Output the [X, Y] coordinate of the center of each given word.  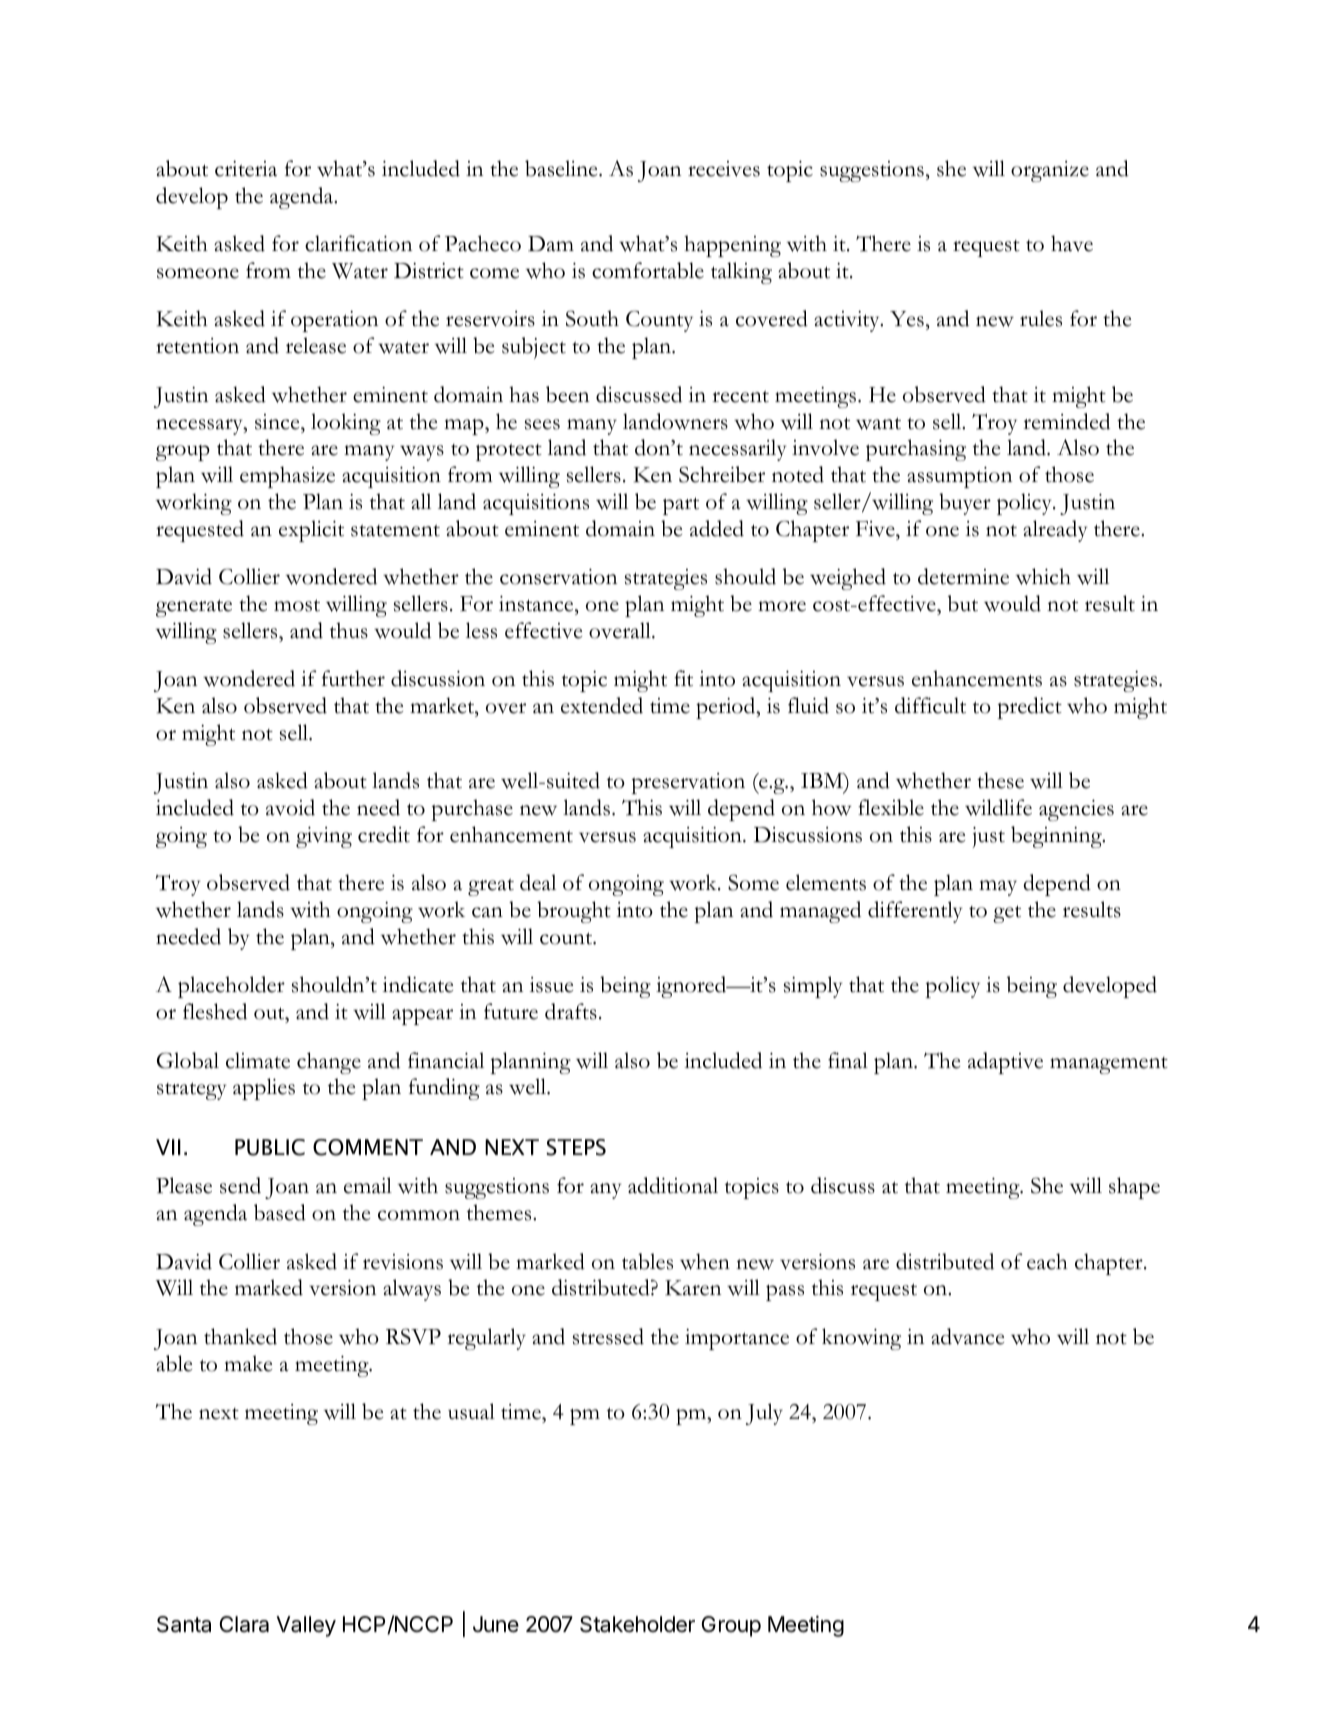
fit [683, 678]
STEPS [576, 1147]
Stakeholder [637, 1624]
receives [724, 169]
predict [1030, 708]
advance [967, 1336]
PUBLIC [270, 1147]
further [353, 678]
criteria [246, 169]
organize [1050, 171]
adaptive [1005, 1063]
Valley [306, 1626]
